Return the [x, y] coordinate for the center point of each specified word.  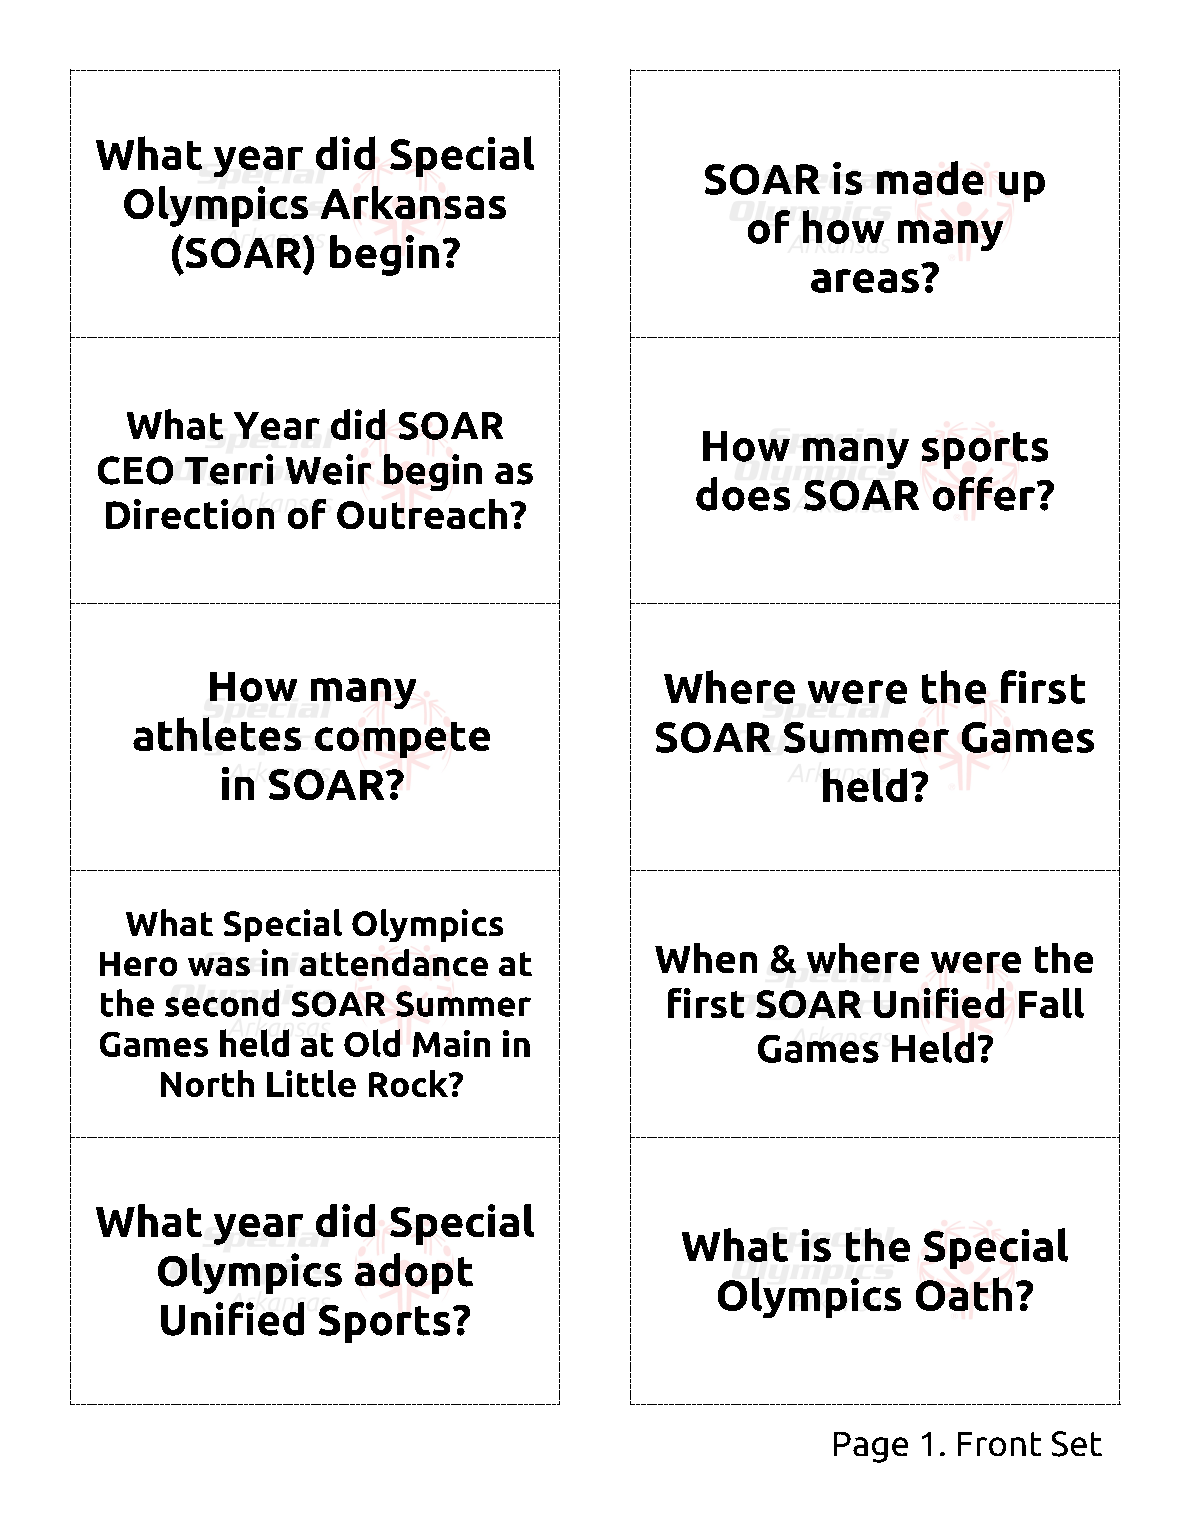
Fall [1051, 1003]
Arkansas [413, 202]
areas [865, 281]
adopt [414, 1273]
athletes [217, 734]
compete [402, 740]
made [930, 178]
